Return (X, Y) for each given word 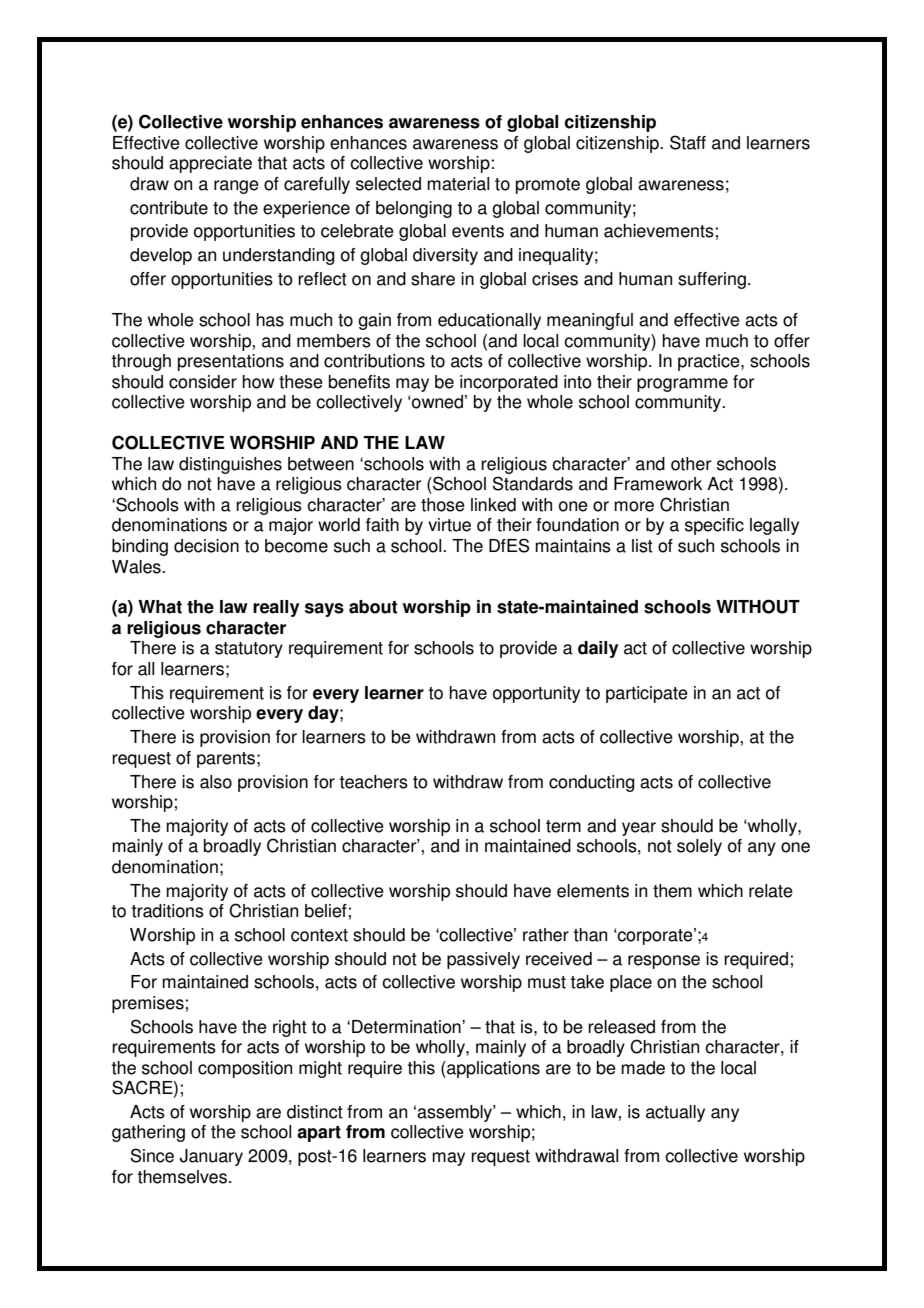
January (211, 1157)
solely (699, 847)
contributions (374, 361)
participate (647, 694)
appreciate (210, 164)
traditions (168, 911)
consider (203, 382)
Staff (688, 142)
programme (682, 385)
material (458, 184)
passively (483, 960)
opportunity (536, 694)
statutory (249, 650)
